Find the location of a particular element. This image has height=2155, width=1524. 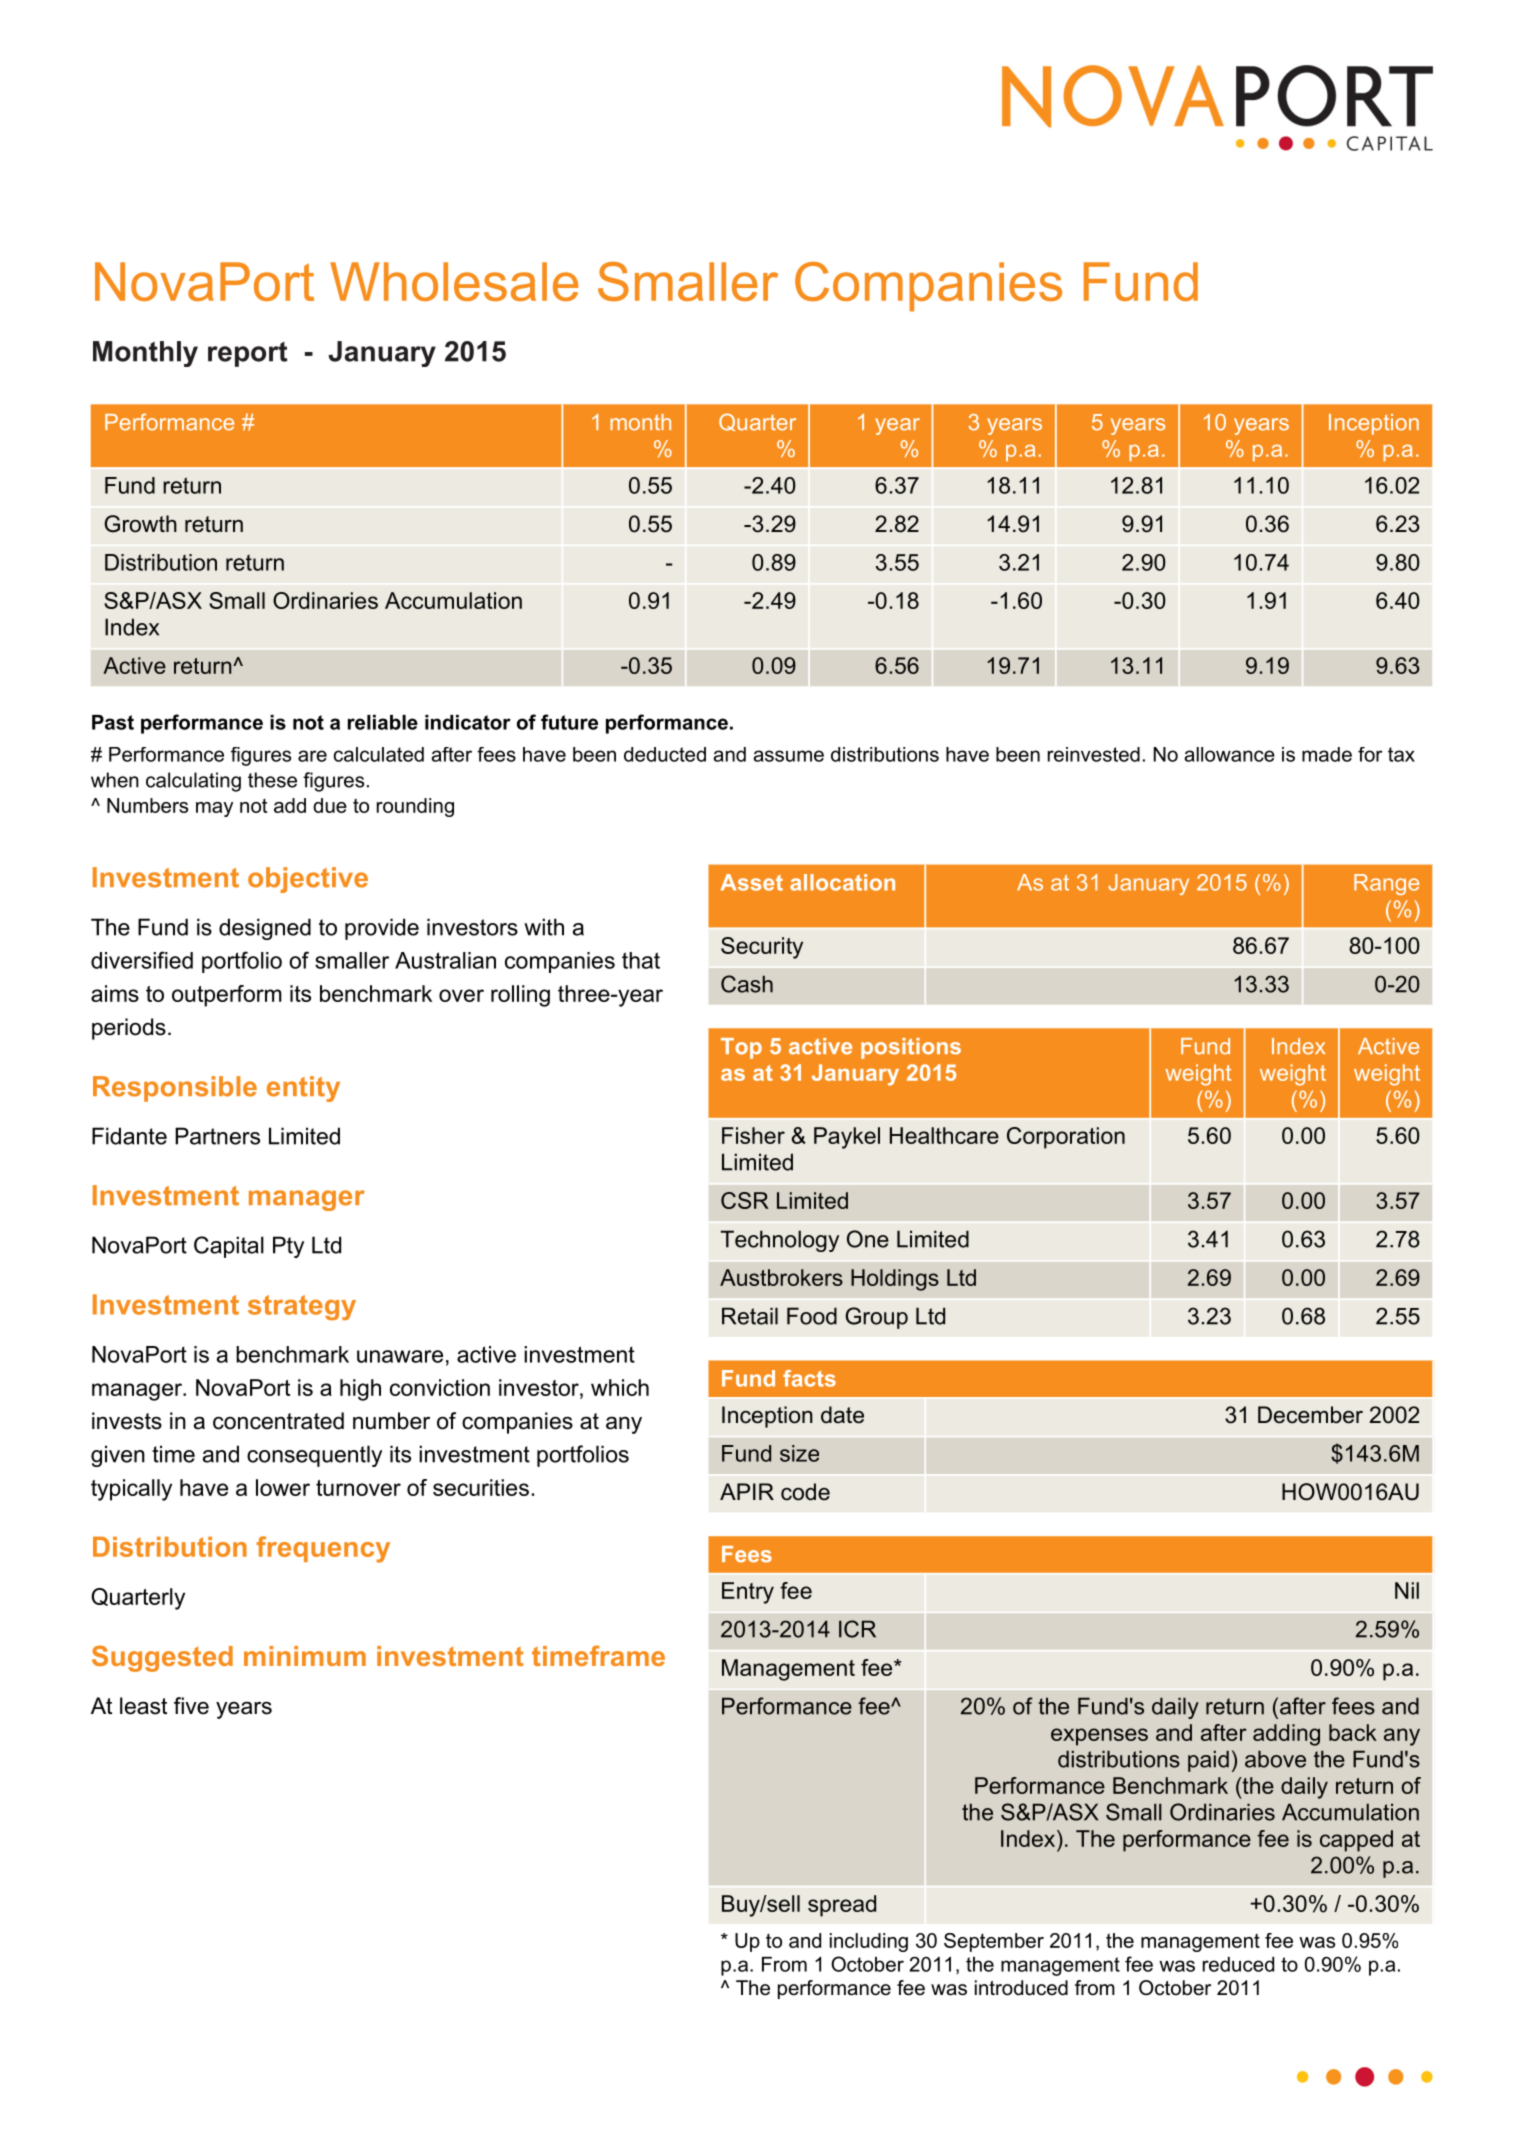

five is located at coordinates (191, 1706).
